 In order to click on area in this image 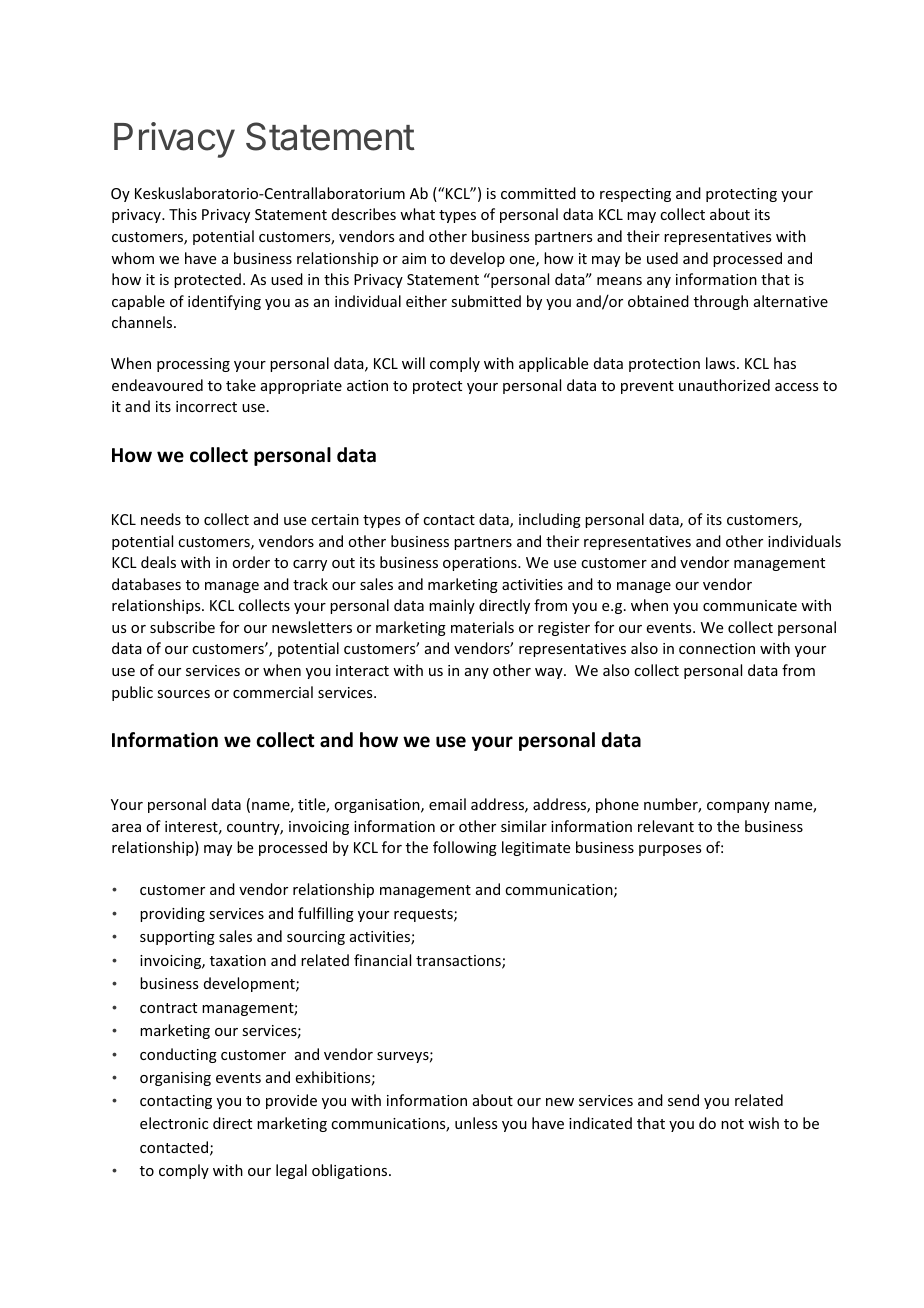, I will do `click(126, 828)`.
